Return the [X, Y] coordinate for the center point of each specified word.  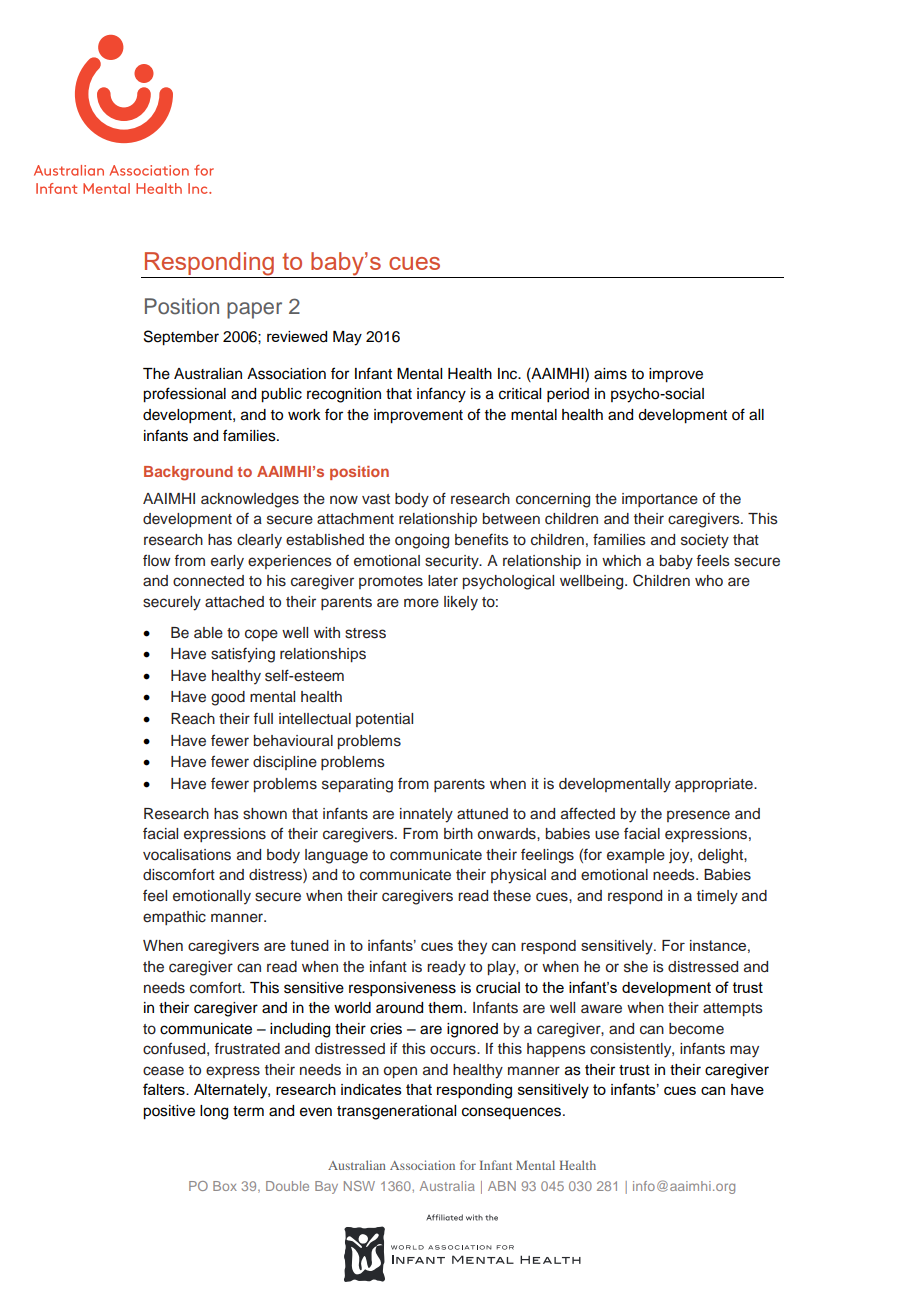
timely [717, 897]
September [181, 338]
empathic [174, 918]
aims [610, 374]
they [472, 947]
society [705, 541]
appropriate [715, 785]
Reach [193, 719]
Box [225, 1186]
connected [208, 581]
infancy [441, 395]
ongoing [422, 541]
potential [384, 720]
